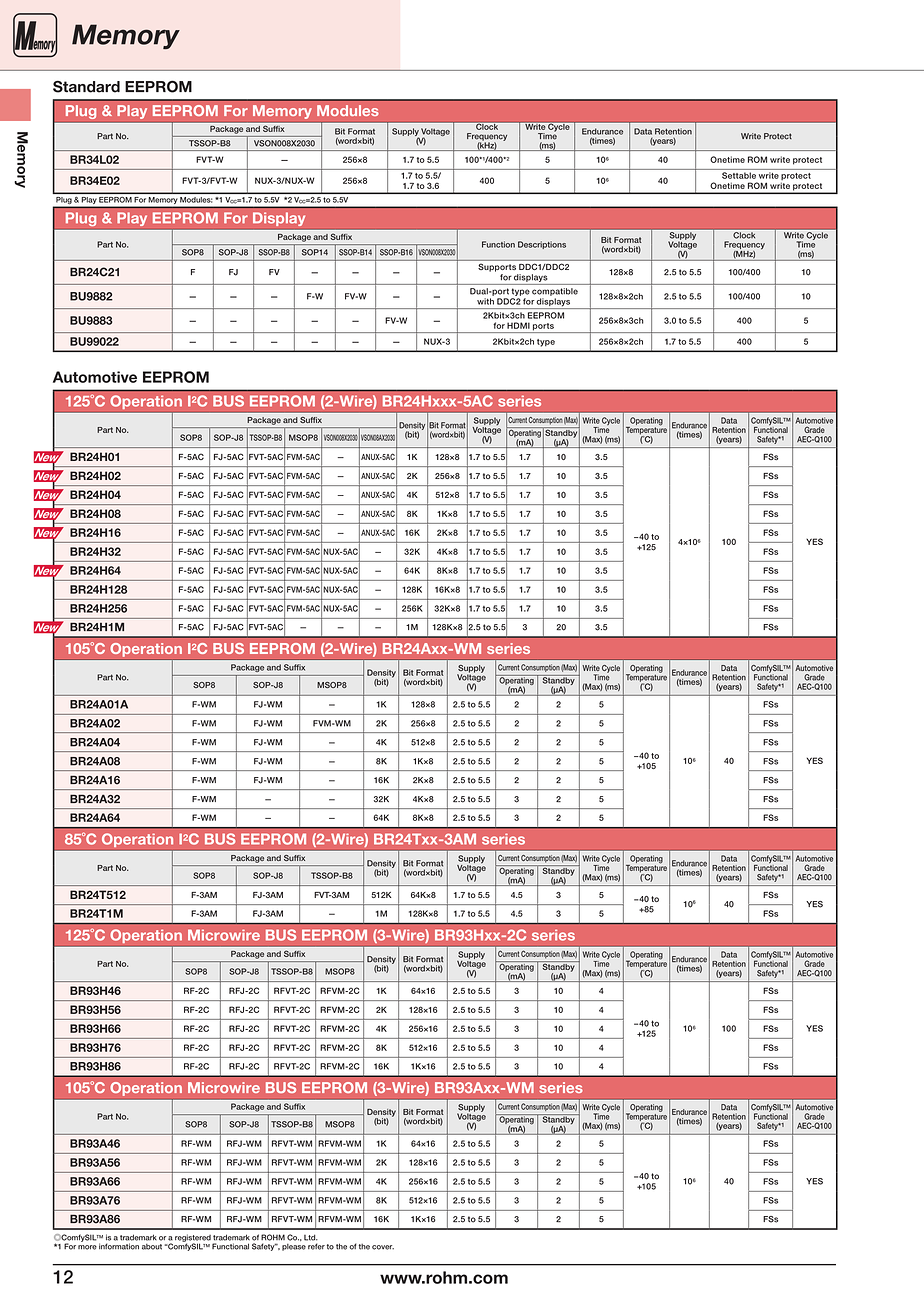  Describe the element at coordinates (87, 1247) in the document. I see `more` at that location.
